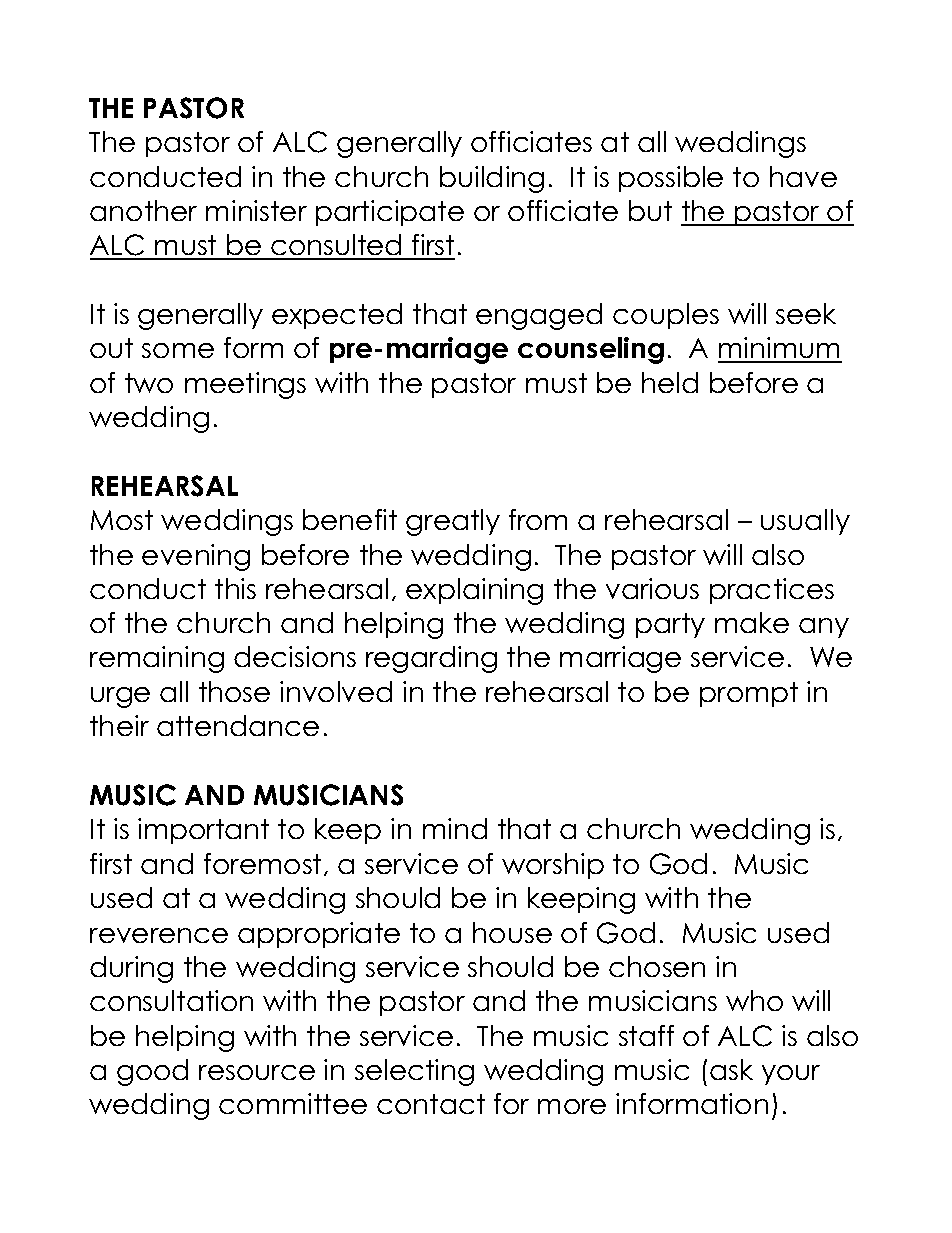 The image size is (952, 1233). I want to click on meetings, so click(245, 385).
